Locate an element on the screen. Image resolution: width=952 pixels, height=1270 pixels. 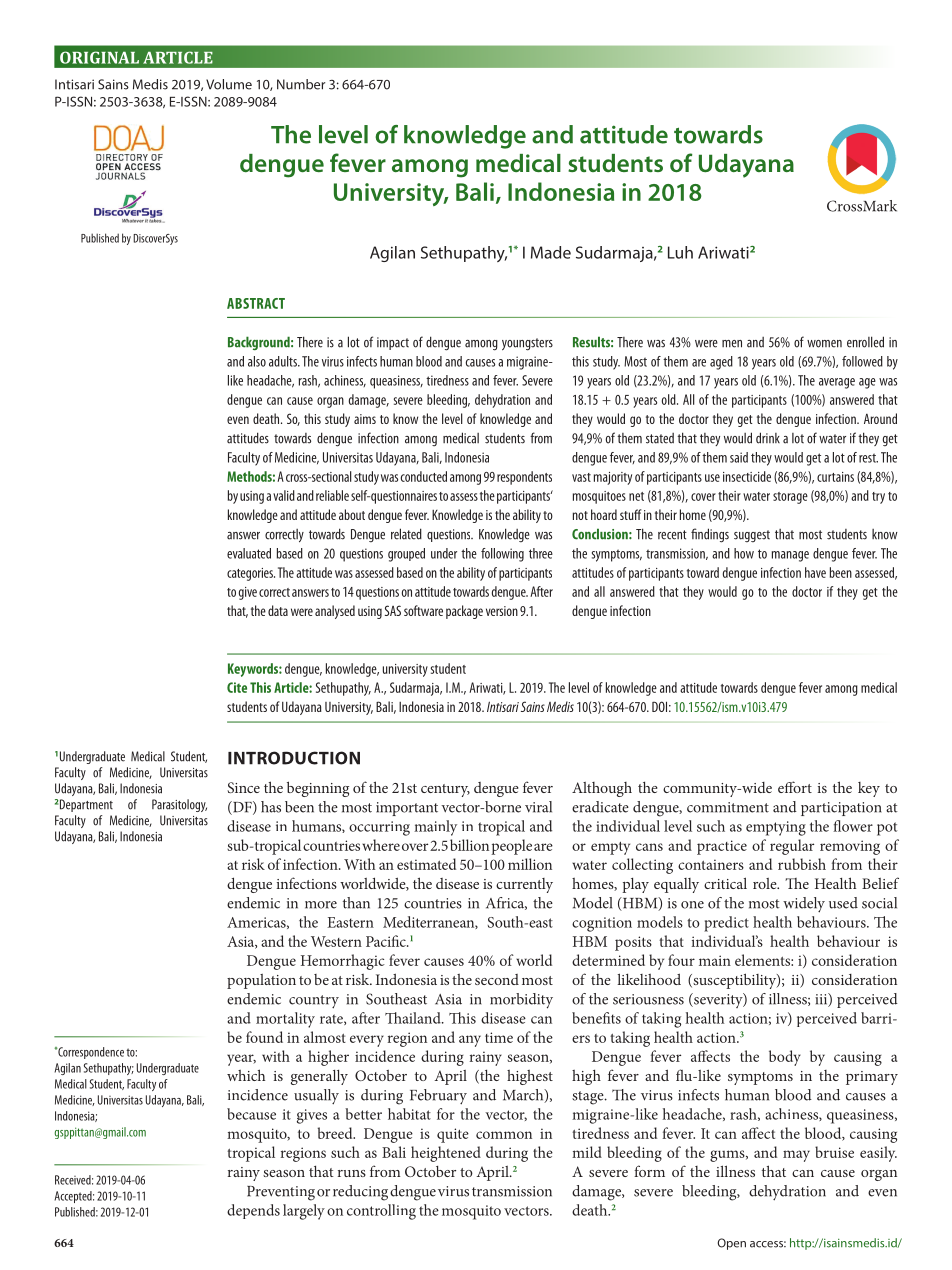
regular is located at coordinates (792, 847).
